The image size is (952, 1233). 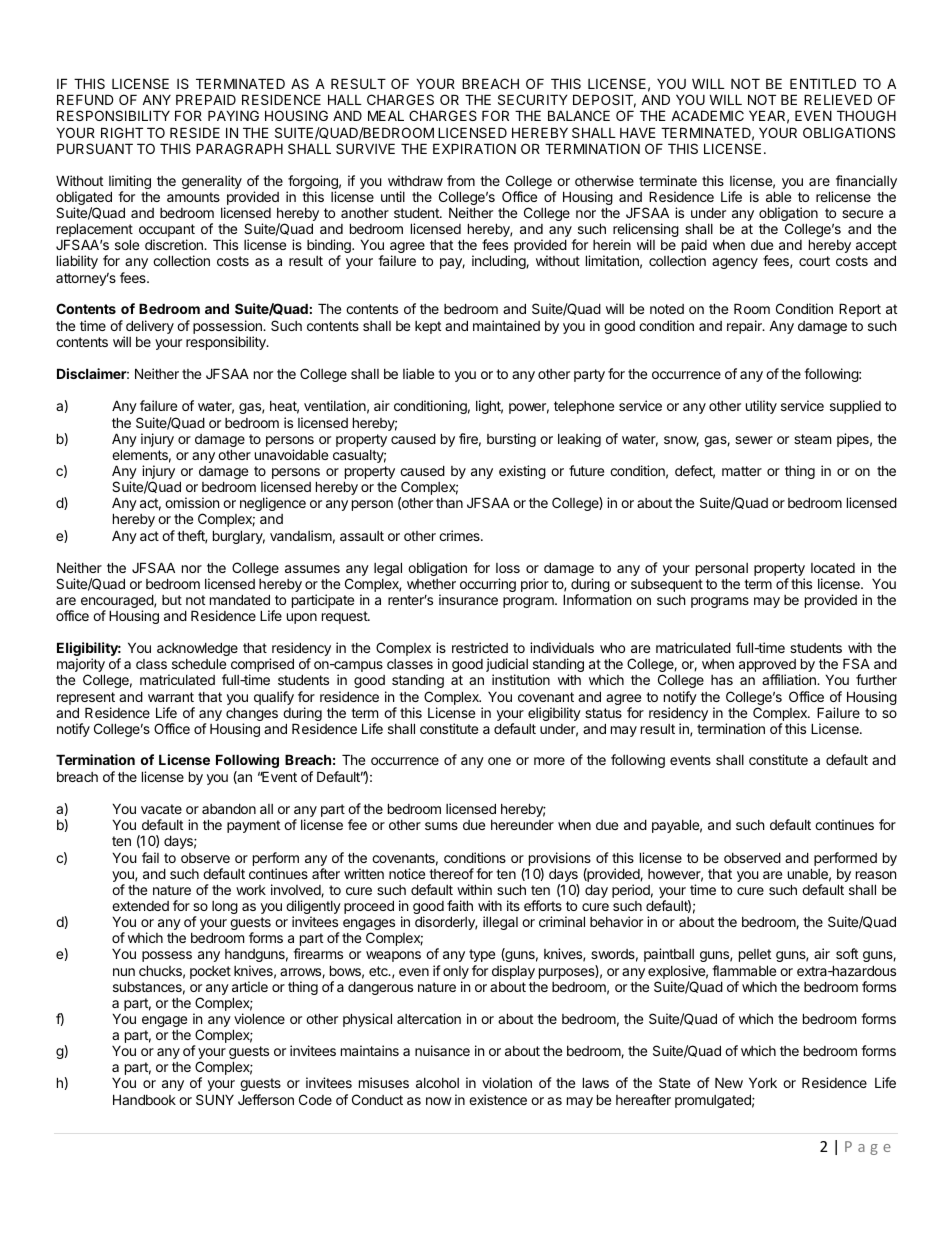 I want to click on sewer, so click(x=754, y=440).
